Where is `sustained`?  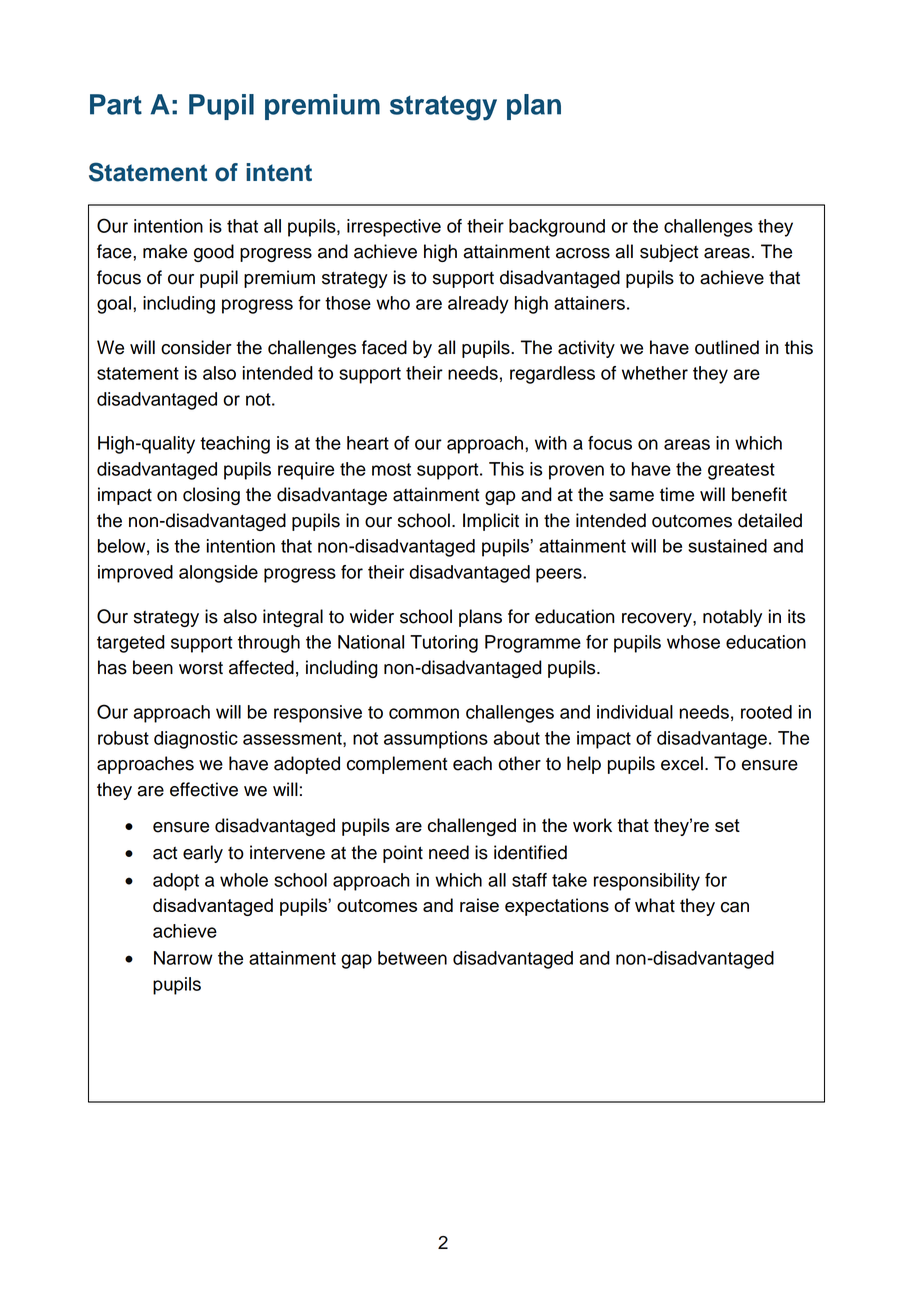
sustained is located at coordinates (727, 546).
